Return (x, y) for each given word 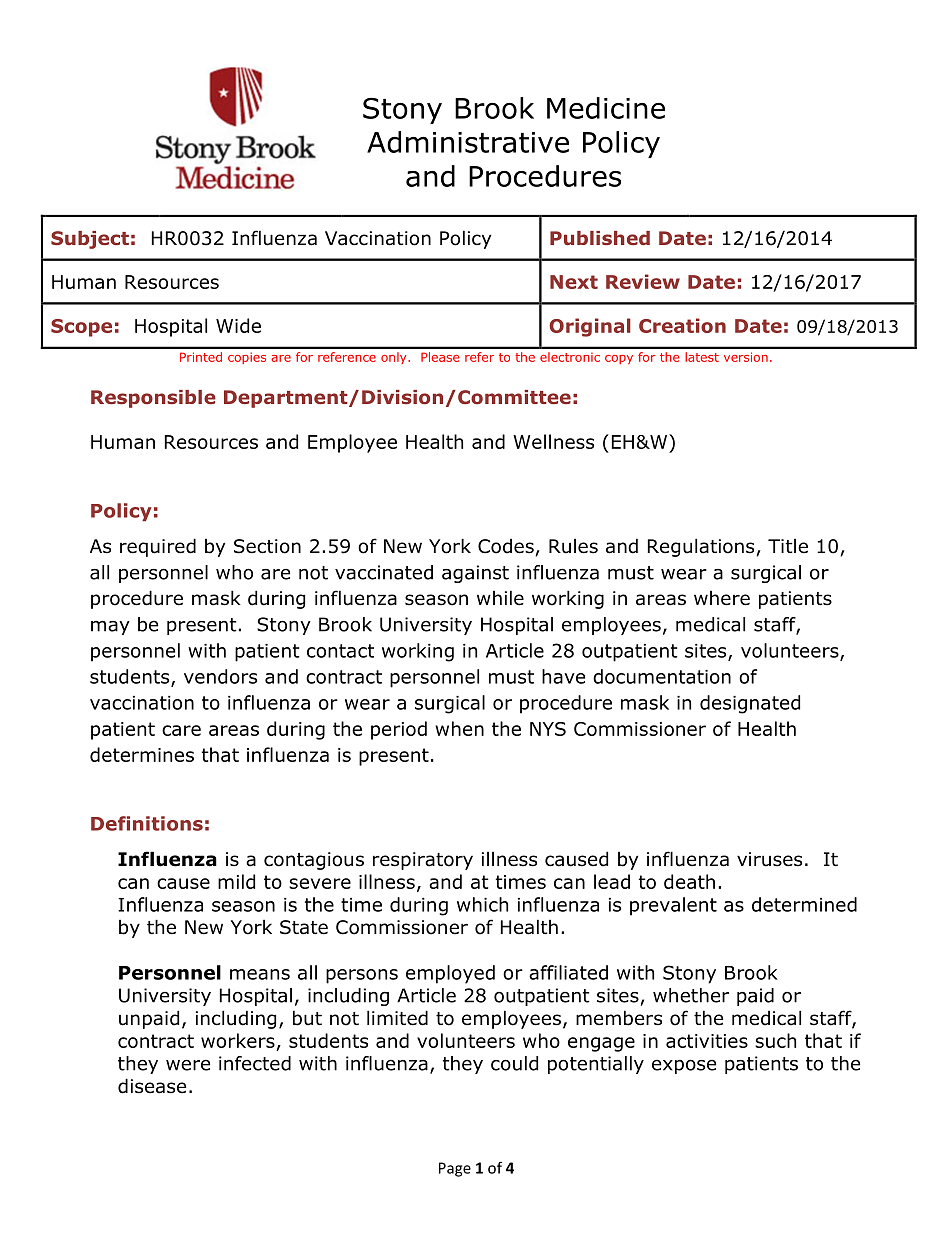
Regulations (701, 547)
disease (152, 1086)
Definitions (147, 823)
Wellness (553, 441)
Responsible (153, 399)
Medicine (606, 108)
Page (455, 1169)
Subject (90, 240)
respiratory (423, 861)
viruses (769, 859)
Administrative (468, 142)
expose (684, 1066)
